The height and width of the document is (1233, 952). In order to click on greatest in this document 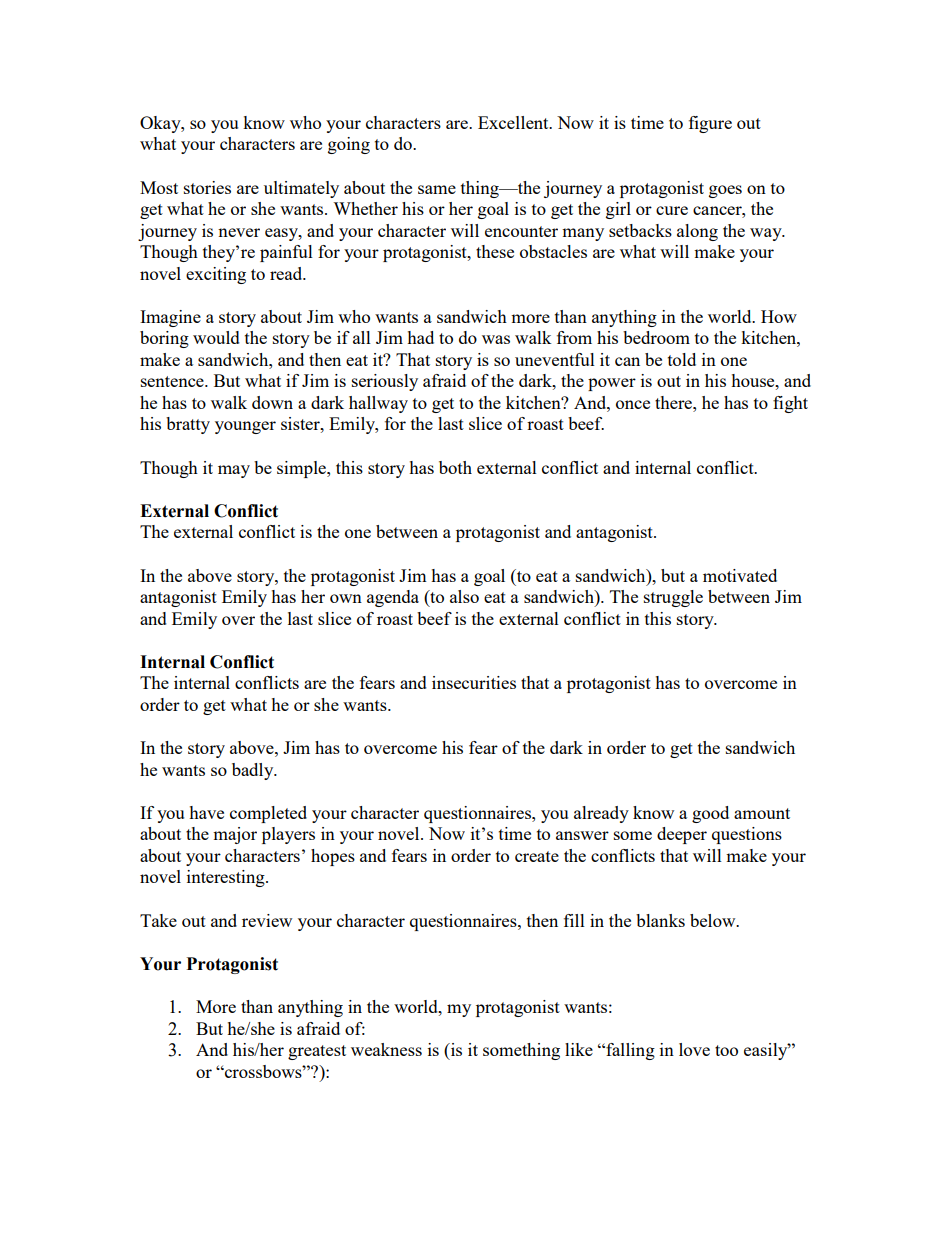, I will do `click(317, 1052)`.
